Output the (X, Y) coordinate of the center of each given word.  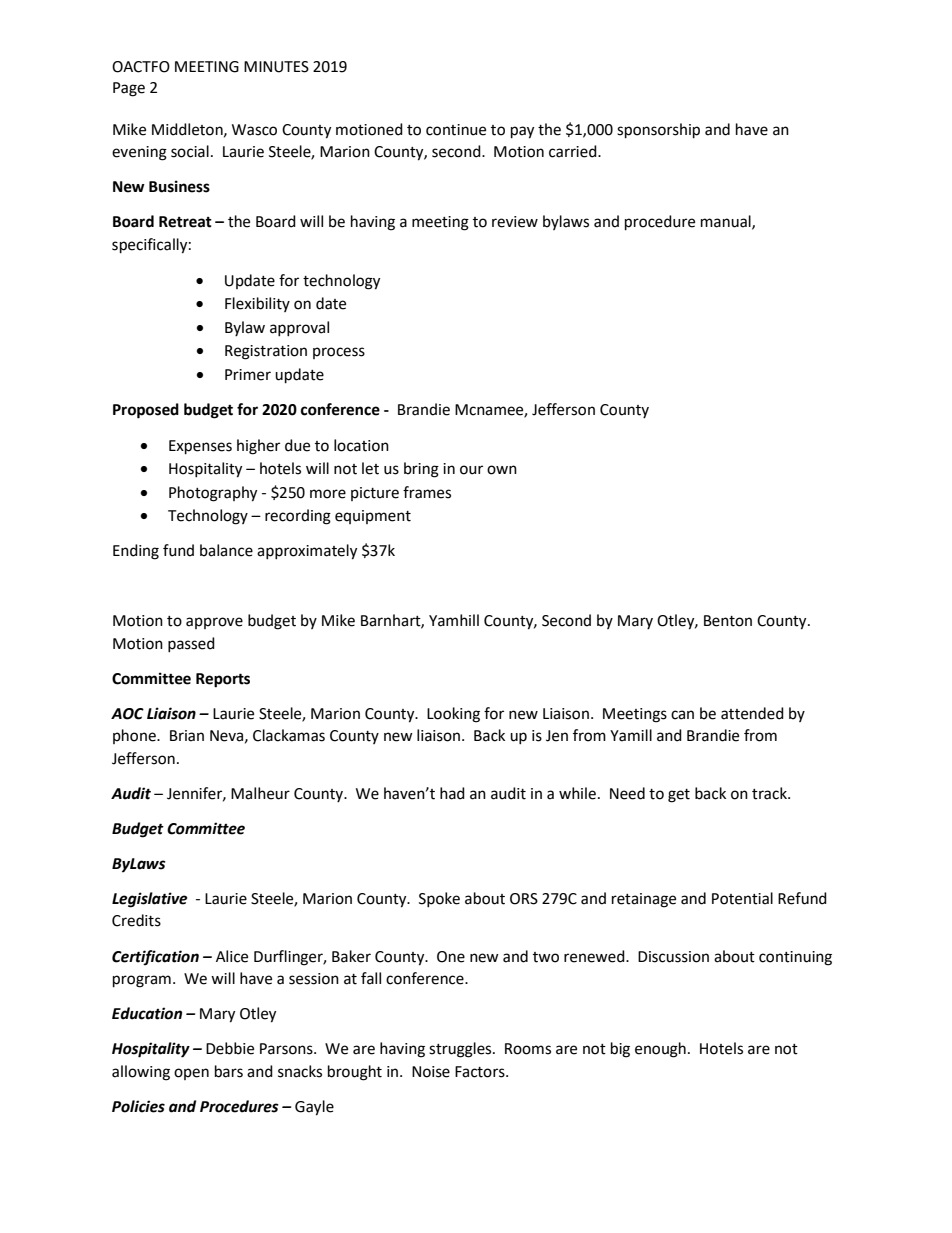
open (191, 1074)
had (452, 793)
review (515, 222)
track (770, 793)
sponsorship (658, 131)
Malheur (260, 793)
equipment (373, 517)
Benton (728, 621)
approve (214, 623)
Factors (481, 1072)
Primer (248, 375)
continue (456, 130)
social (190, 151)
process (339, 353)
